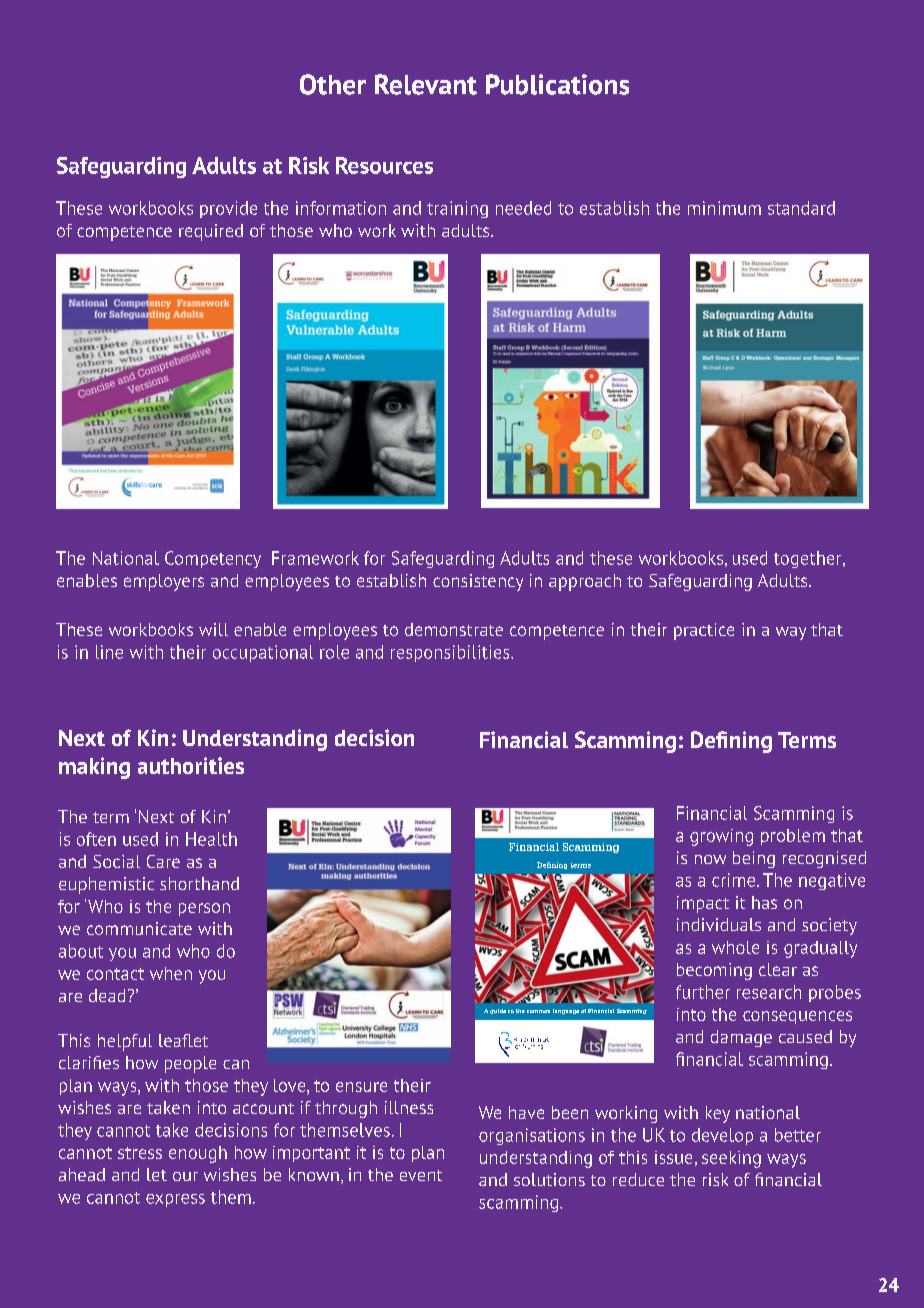 The width and height of the screenshot is (924, 1308). What do you see at coordinates (724, 208) in the screenshot?
I see `minimum` at bounding box center [724, 208].
